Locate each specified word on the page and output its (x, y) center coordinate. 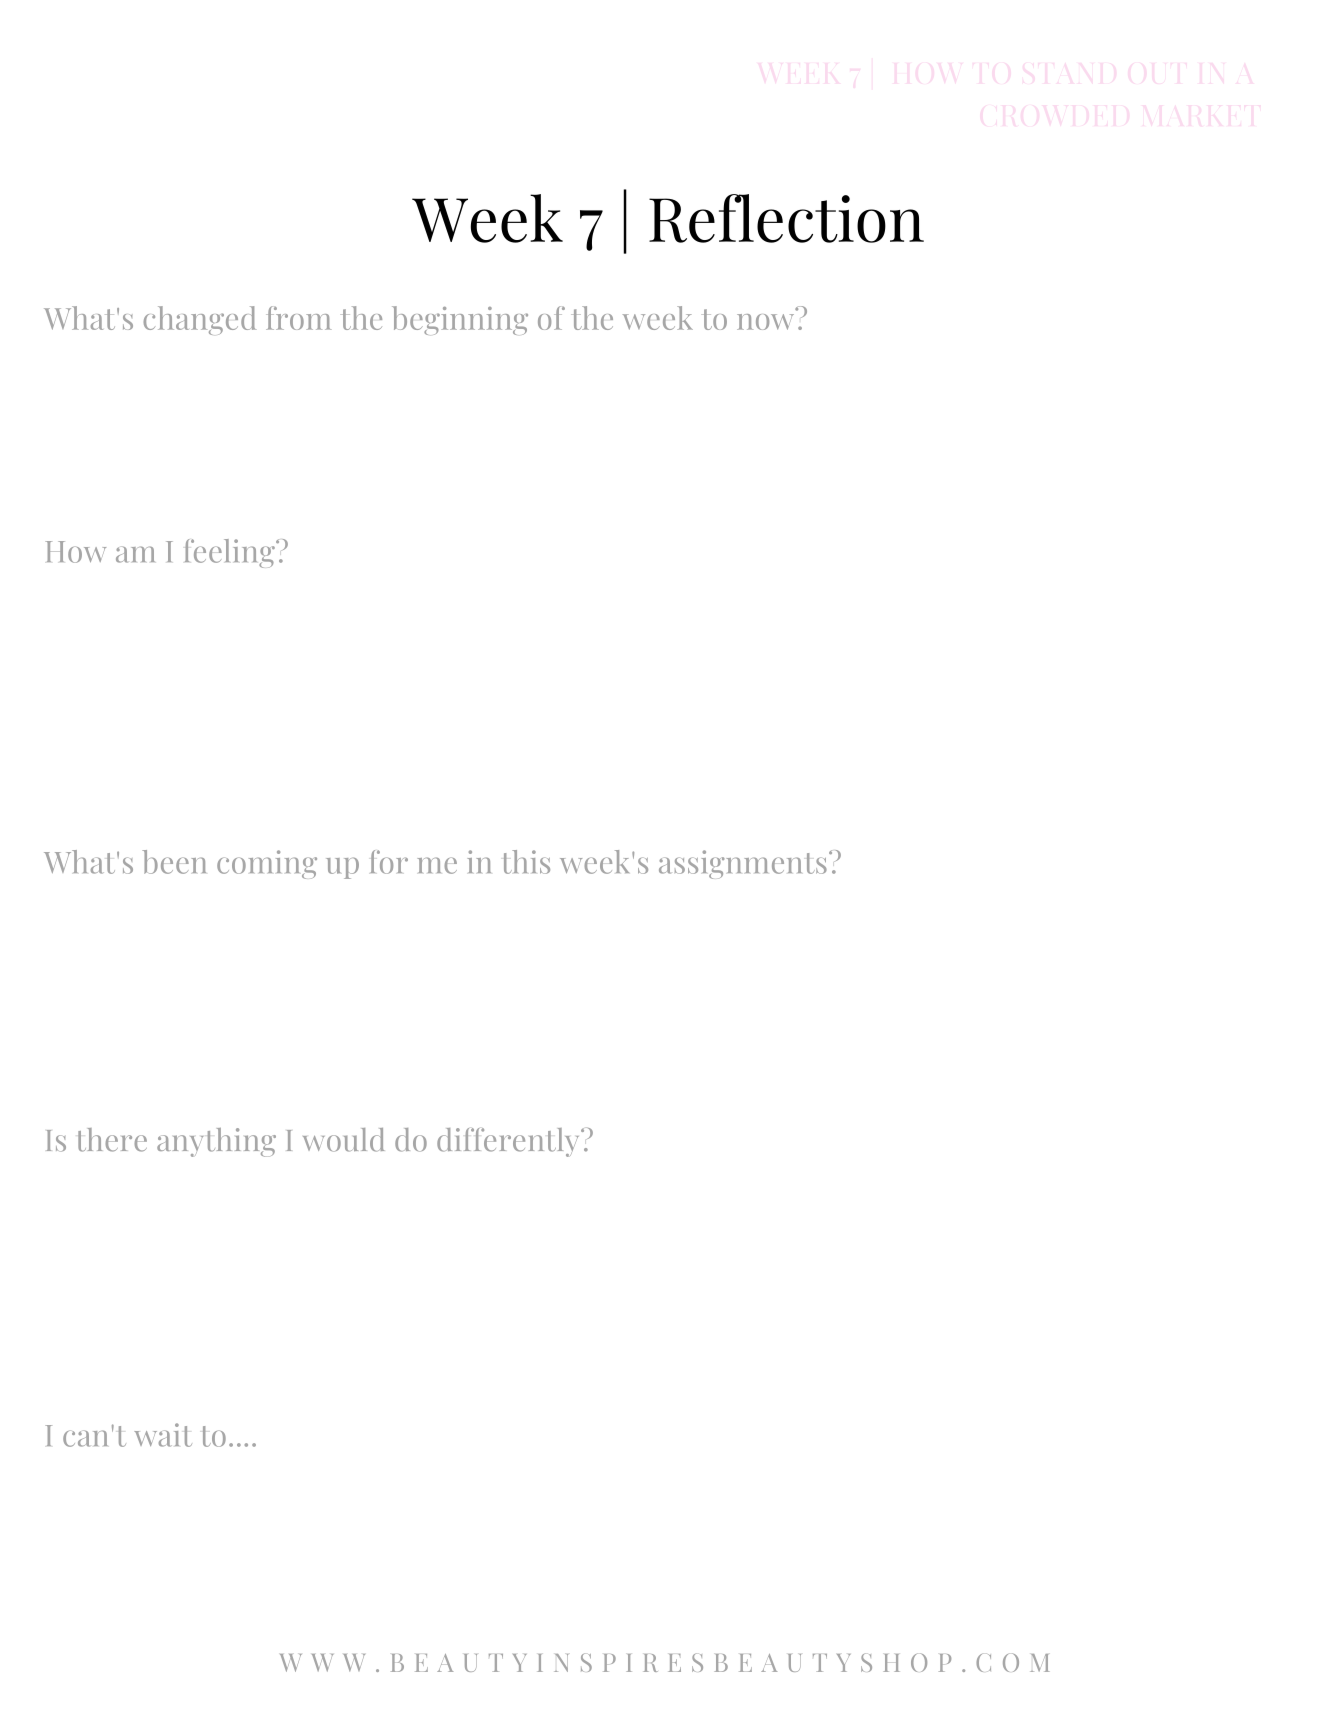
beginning (460, 320)
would (344, 1140)
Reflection (786, 218)
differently (509, 1142)
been (174, 862)
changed (199, 320)
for (389, 862)
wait (163, 1435)
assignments (743, 864)
